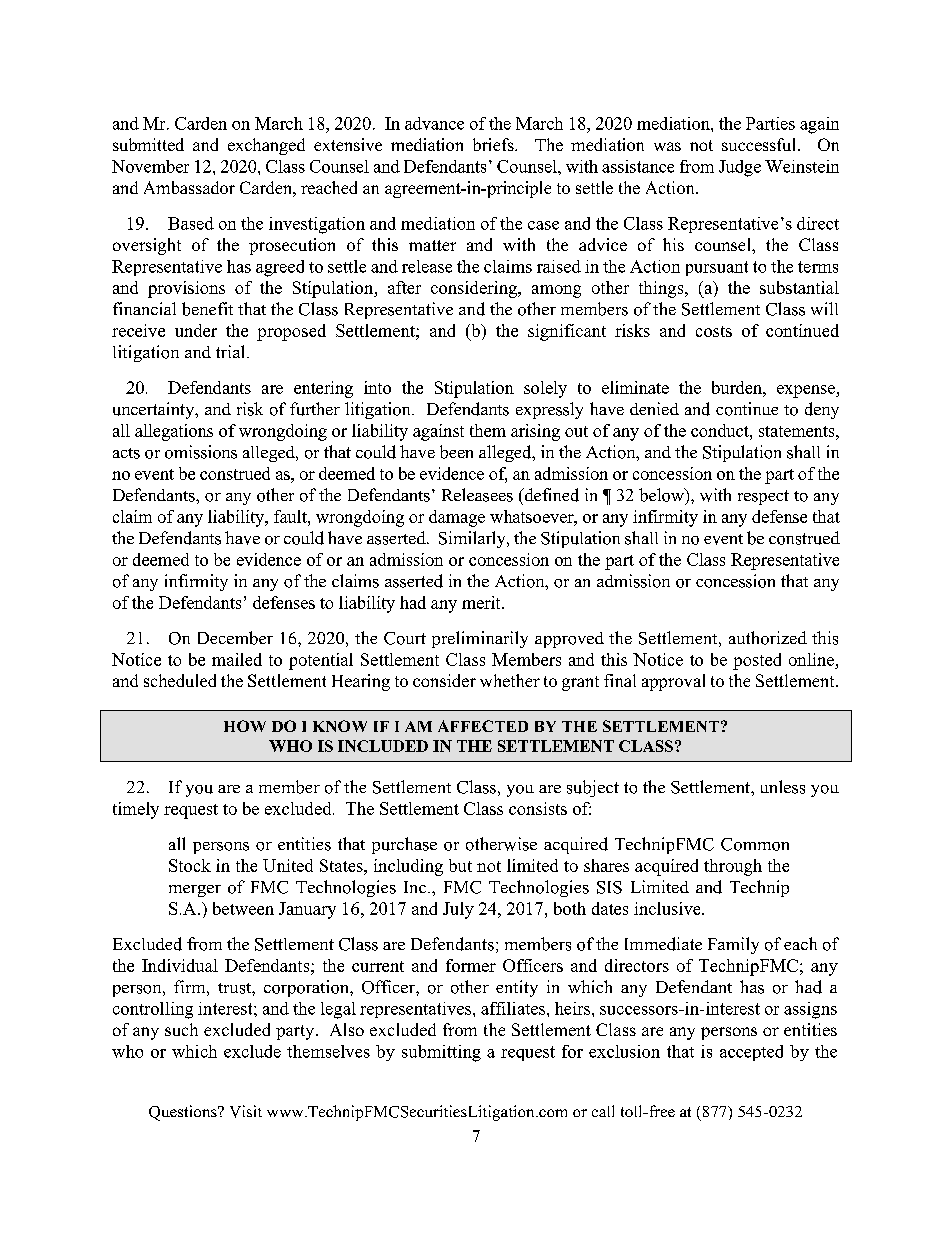  I want to click on Questions, so click(184, 1113).
